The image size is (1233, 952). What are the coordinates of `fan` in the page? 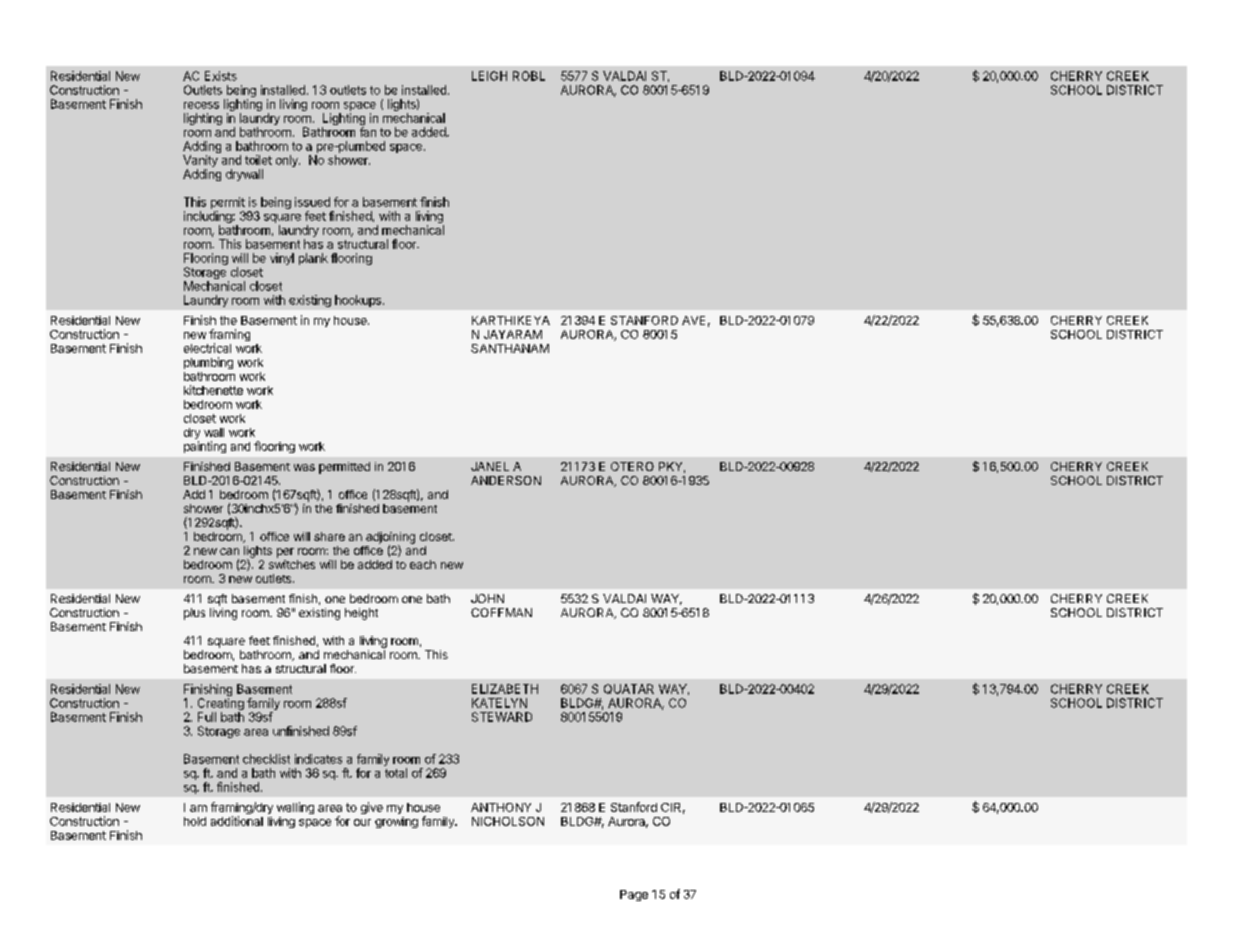 It's located at (368, 132).
